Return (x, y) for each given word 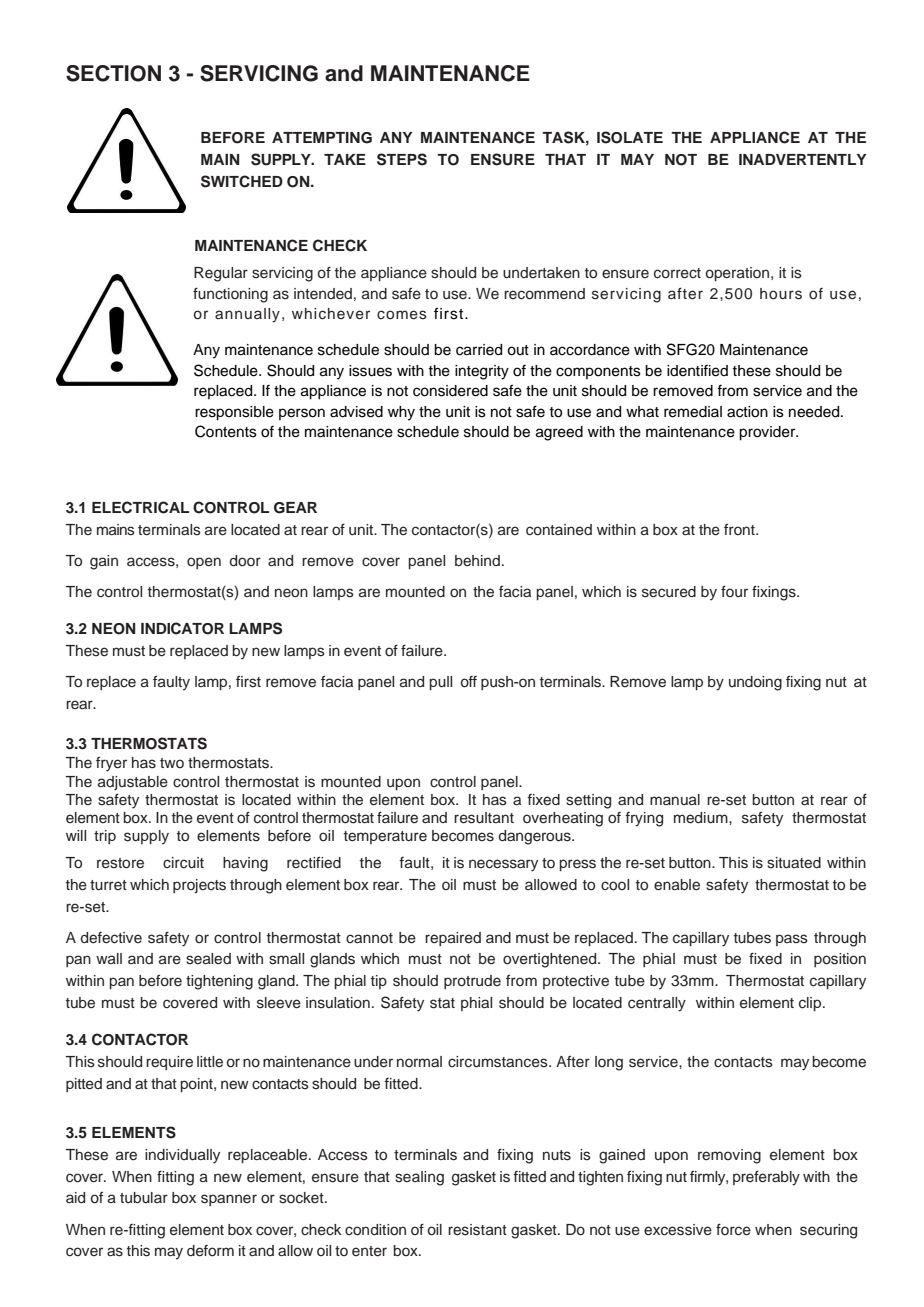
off (469, 682)
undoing (755, 683)
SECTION (113, 73)
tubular (144, 1198)
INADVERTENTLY (802, 159)
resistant (477, 1230)
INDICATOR (182, 628)
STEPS (402, 159)
